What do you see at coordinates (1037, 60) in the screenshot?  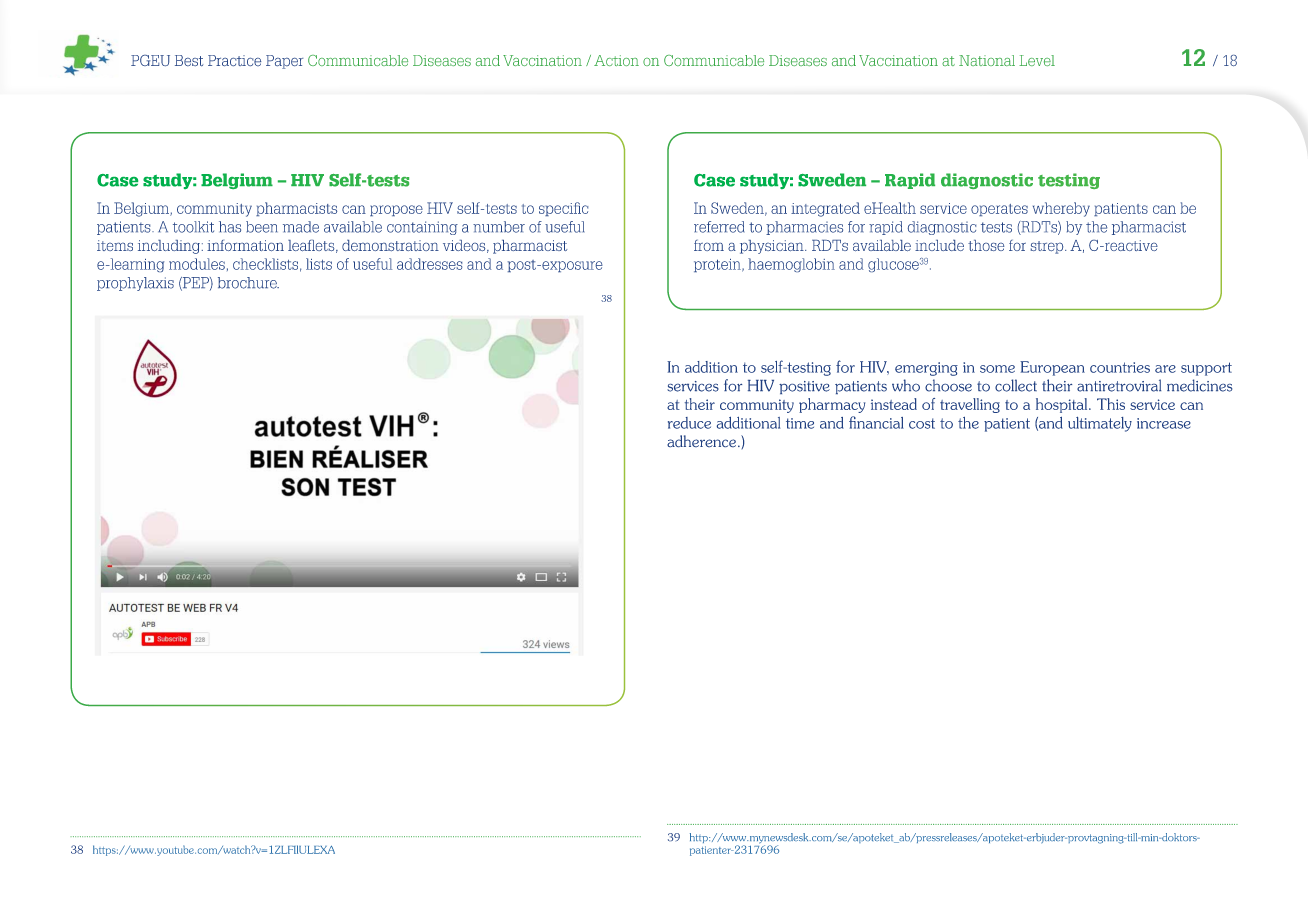 I see `Level` at bounding box center [1037, 60].
